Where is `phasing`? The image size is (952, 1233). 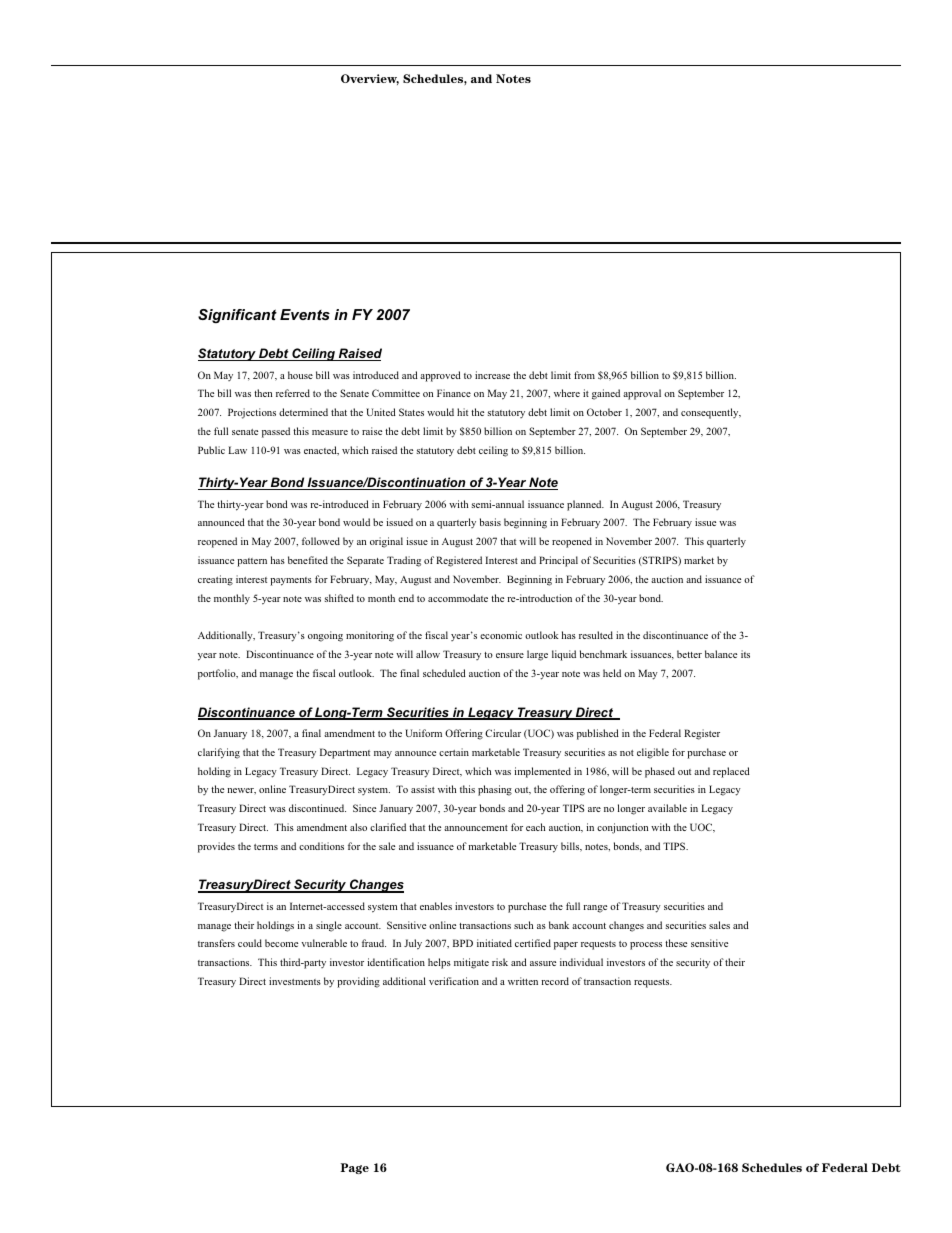
phasing is located at coordinates (495, 790).
